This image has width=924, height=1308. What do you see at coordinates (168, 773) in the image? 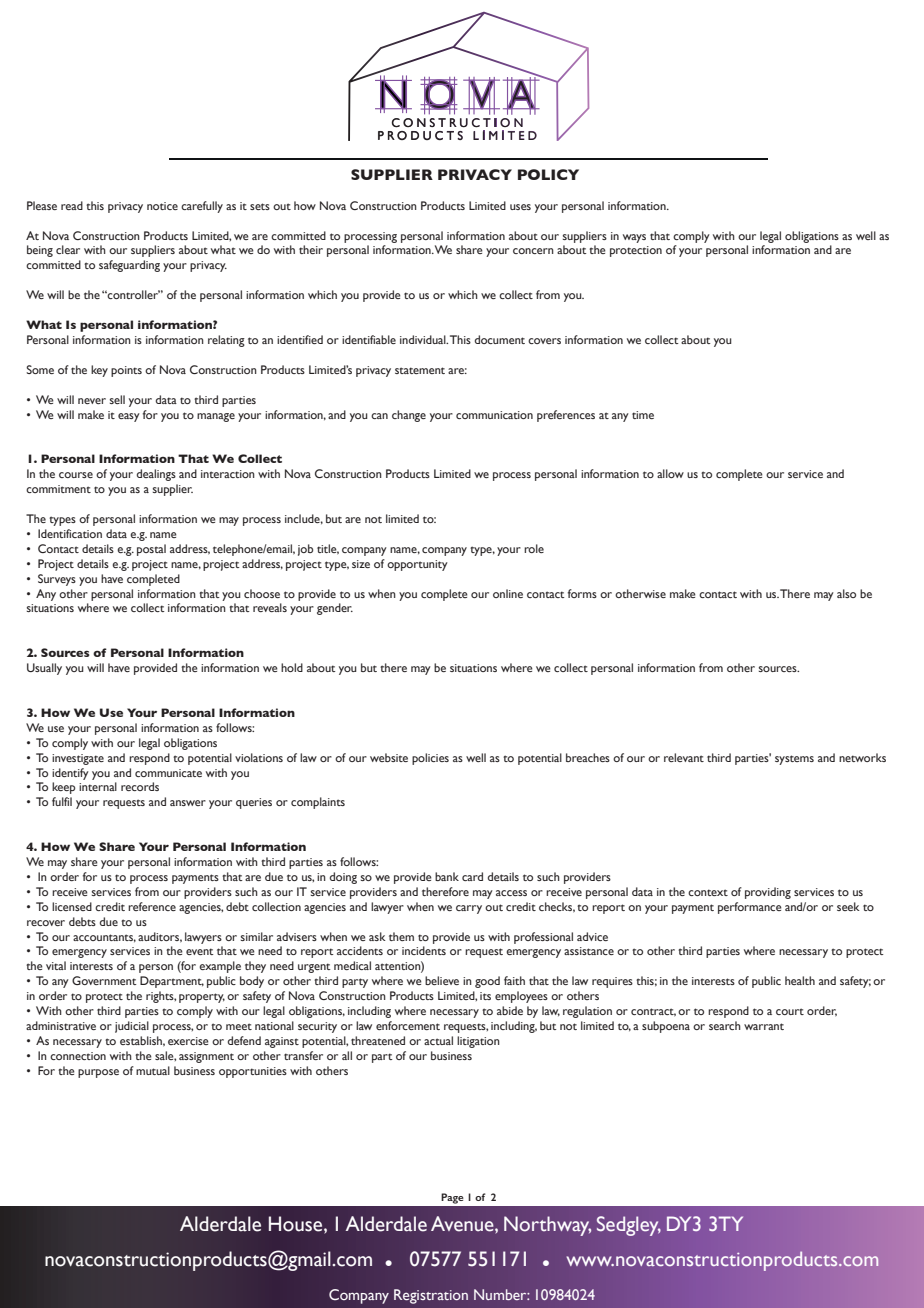
I see `communicate` at bounding box center [168, 773].
